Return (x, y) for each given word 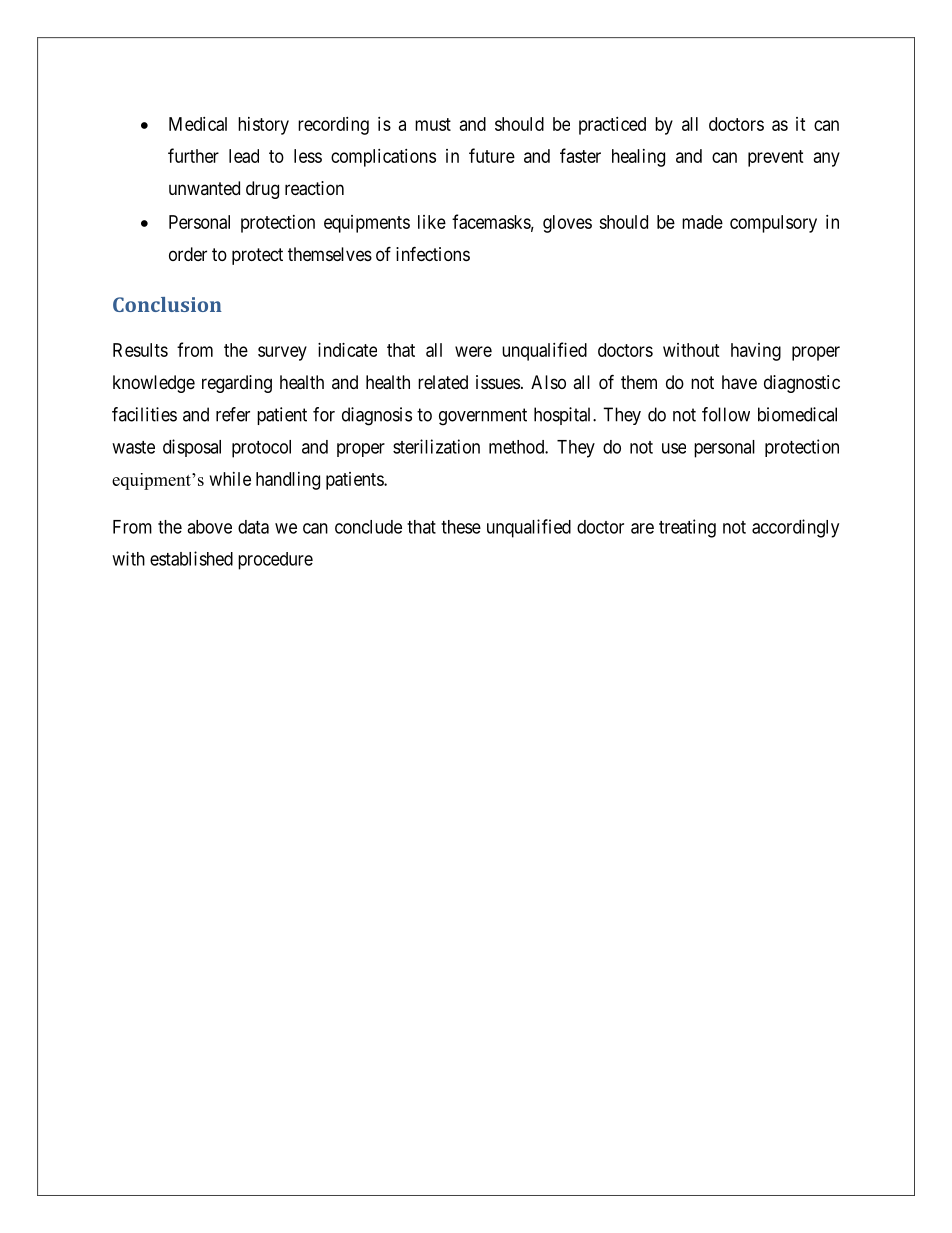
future (492, 155)
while (230, 479)
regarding (237, 384)
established (191, 558)
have (739, 382)
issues (498, 382)
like (432, 222)
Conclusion (167, 304)
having (756, 352)
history (263, 126)
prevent (776, 158)
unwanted (204, 188)
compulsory (773, 224)
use (674, 448)
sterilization (436, 446)
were (473, 351)
